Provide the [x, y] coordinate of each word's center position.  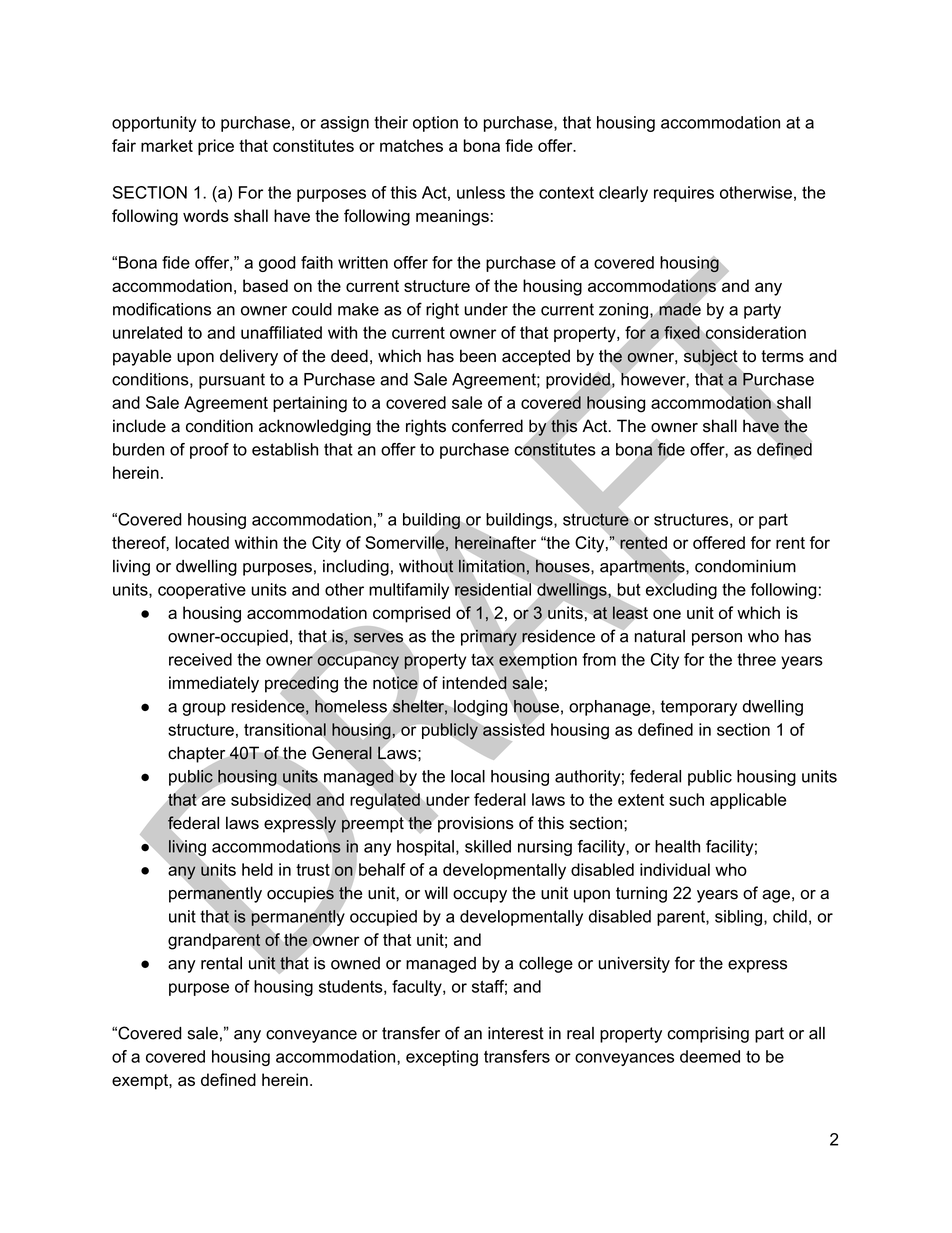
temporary [699, 708]
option [435, 124]
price [216, 147]
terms [782, 356]
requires [684, 194]
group [204, 709]
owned [355, 963]
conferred [487, 426]
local [468, 776]
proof [209, 451]
